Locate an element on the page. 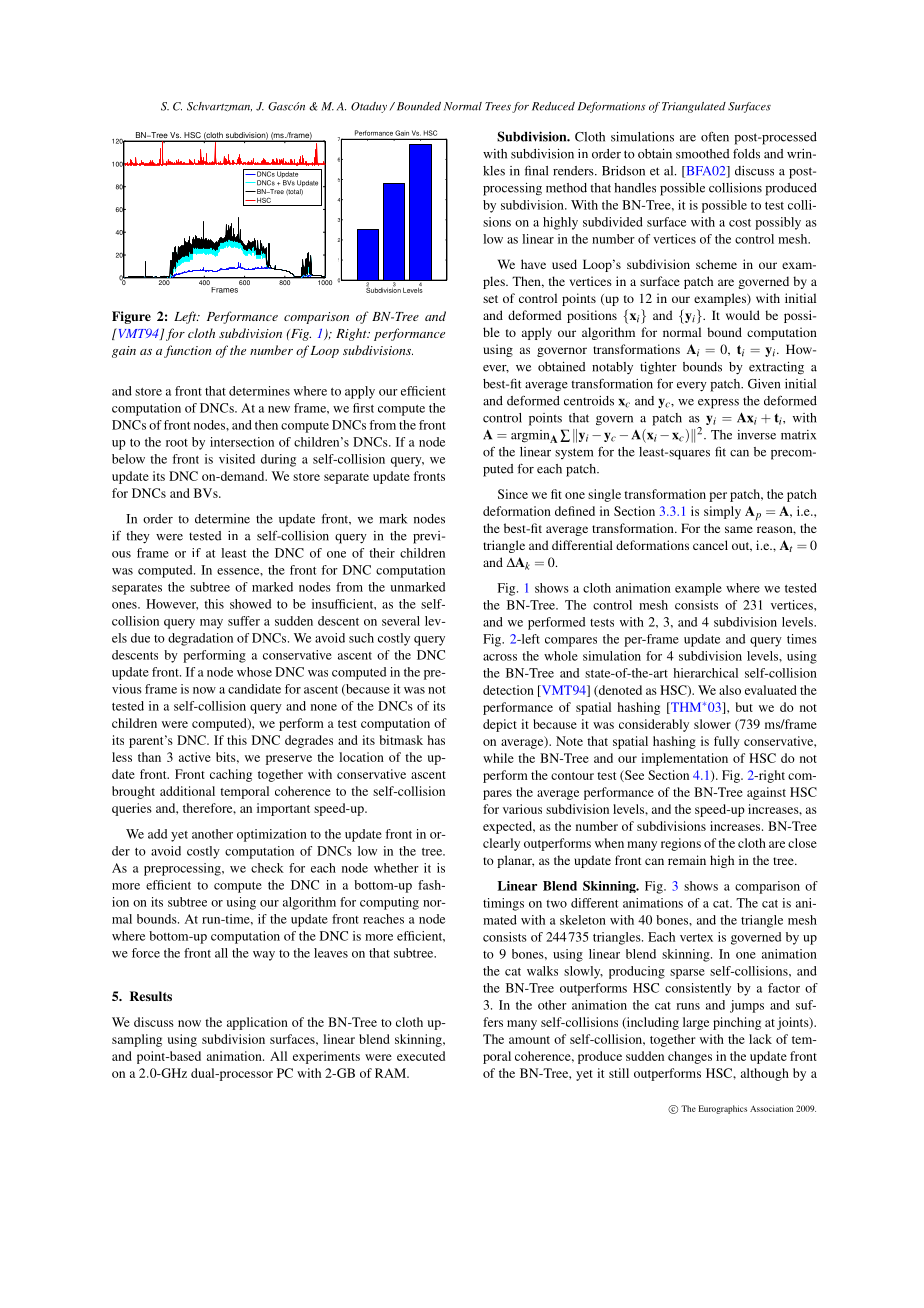  Since is located at coordinates (513, 494).
